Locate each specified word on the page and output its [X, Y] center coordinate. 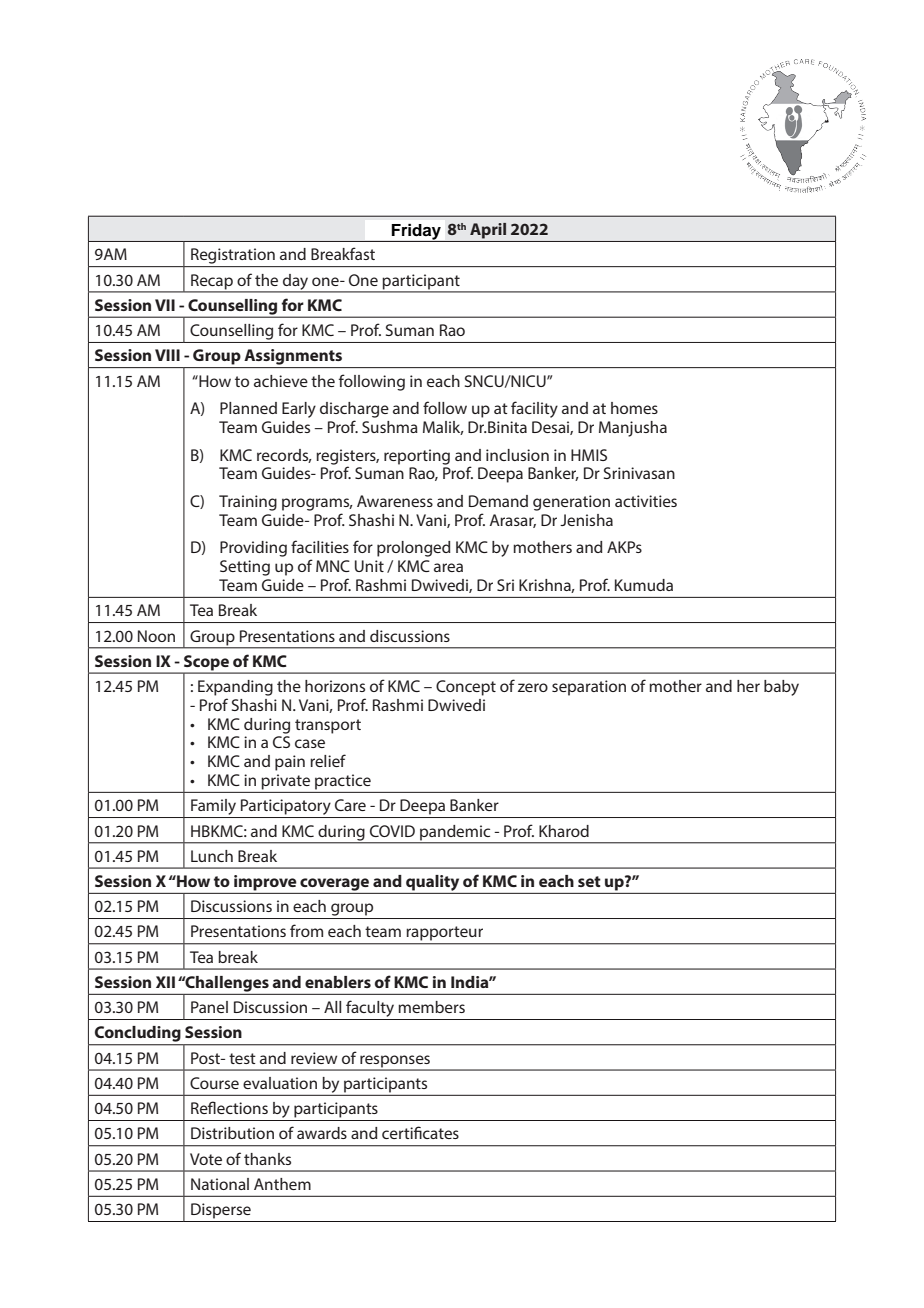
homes [634, 408]
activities [646, 501]
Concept [466, 688]
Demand [498, 501]
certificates [420, 1132]
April [488, 231]
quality [432, 883]
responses [395, 1062]
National [220, 1184]
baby [781, 688]
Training [248, 503]
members [431, 1007]
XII [165, 982]
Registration [233, 256]
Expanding [235, 688]
